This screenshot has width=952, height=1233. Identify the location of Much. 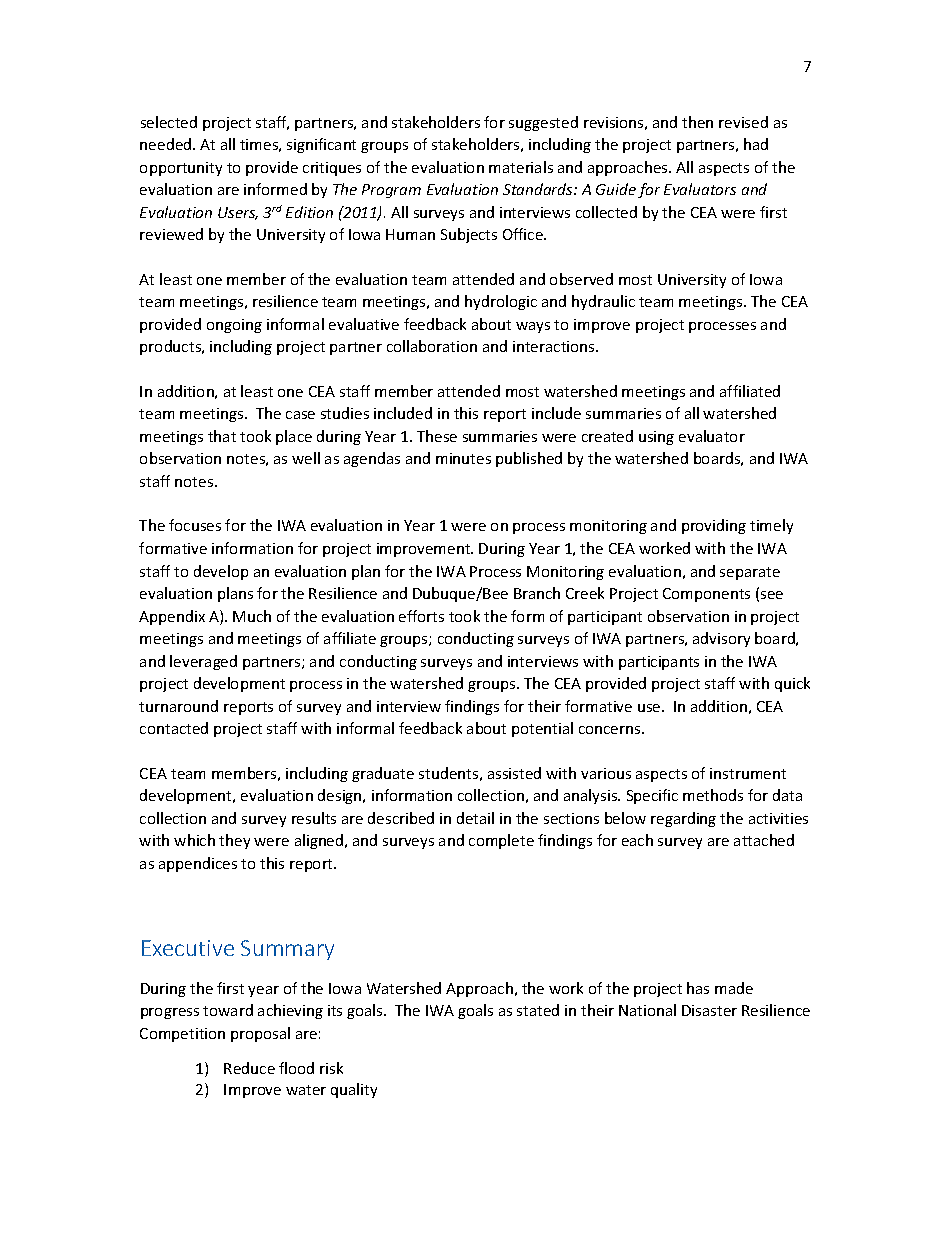
(252, 616).
